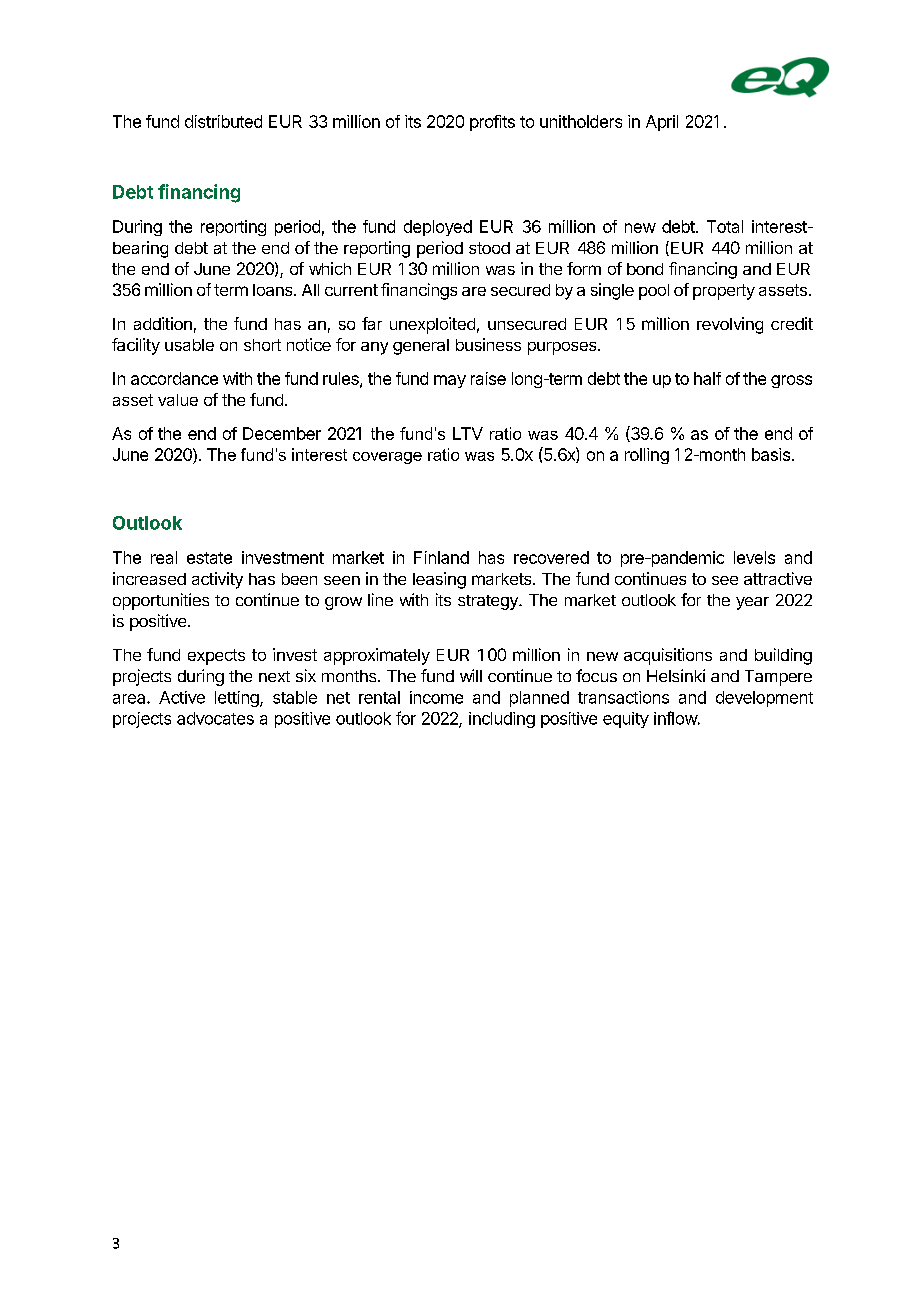 This page has width=924, height=1308. What do you see at coordinates (223, 121) in the page?
I see `distributed` at bounding box center [223, 121].
